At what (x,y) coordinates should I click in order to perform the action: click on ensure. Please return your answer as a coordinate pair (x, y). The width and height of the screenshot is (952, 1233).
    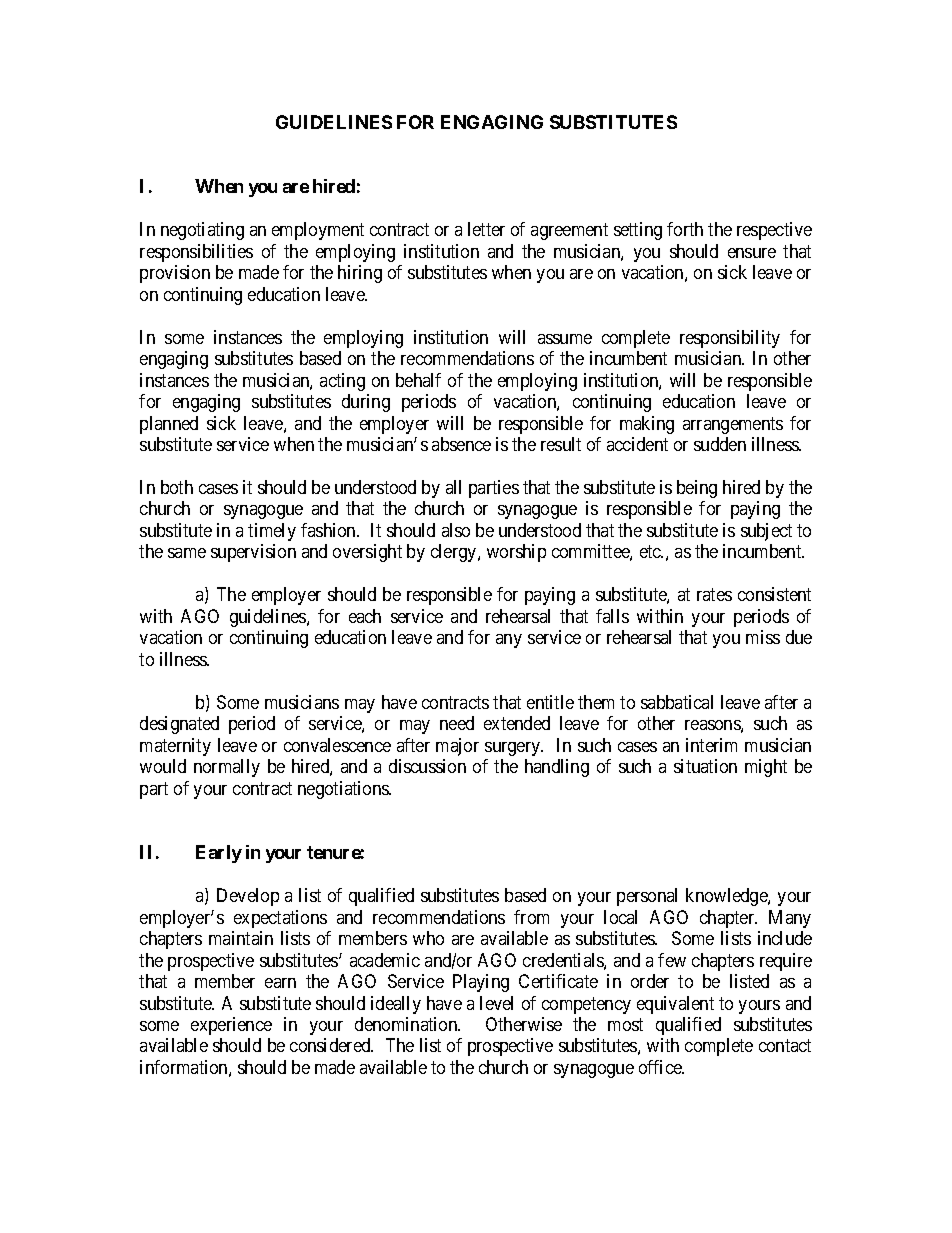
    Looking at the image, I should click on (752, 253).
